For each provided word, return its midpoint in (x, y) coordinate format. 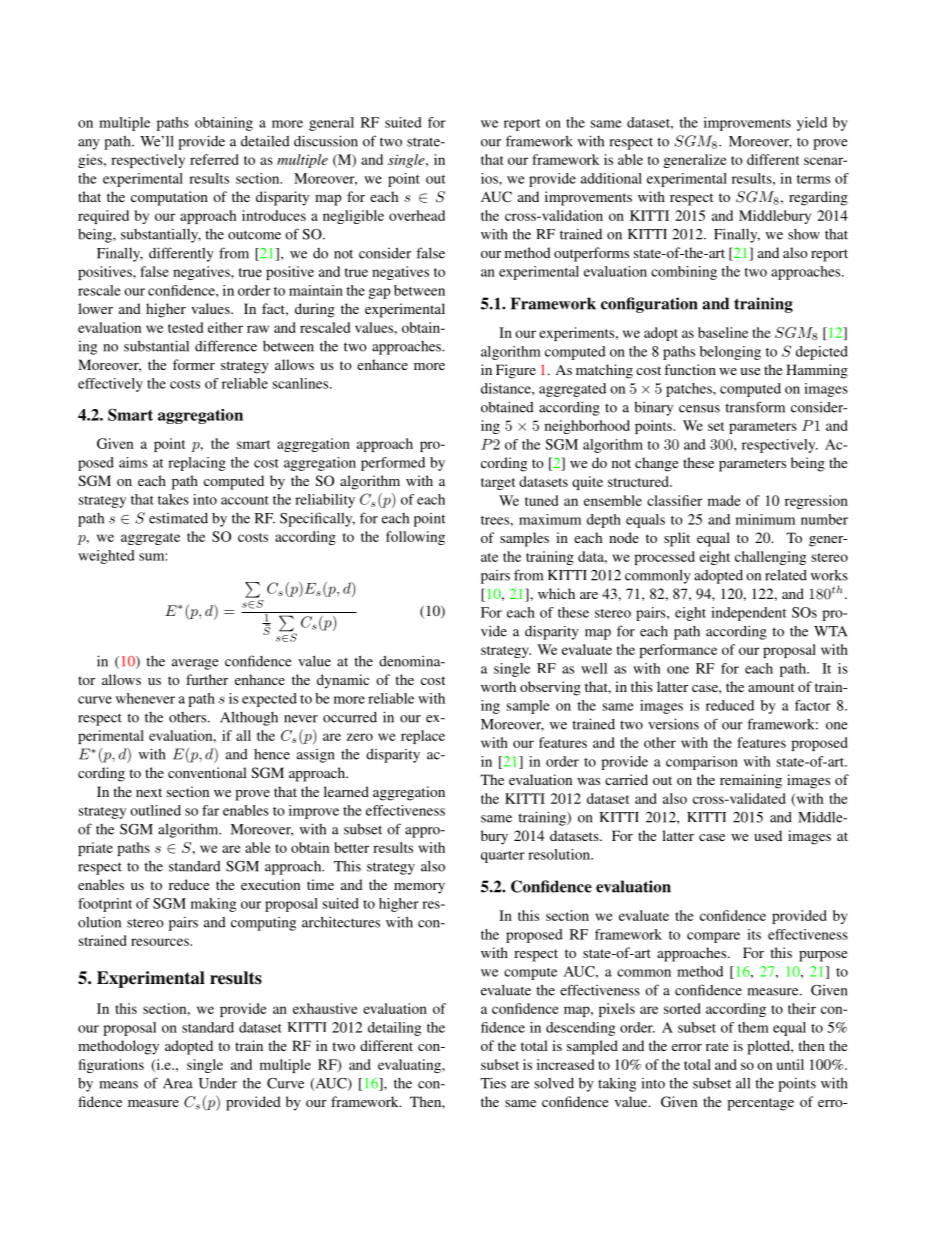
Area (178, 1083)
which (556, 593)
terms (813, 179)
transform (755, 407)
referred (214, 159)
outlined (155, 810)
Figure (516, 371)
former (194, 364)
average (195, 664)
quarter (503, 857)
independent (748, 614)
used (768, 835)
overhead (417, 215)
